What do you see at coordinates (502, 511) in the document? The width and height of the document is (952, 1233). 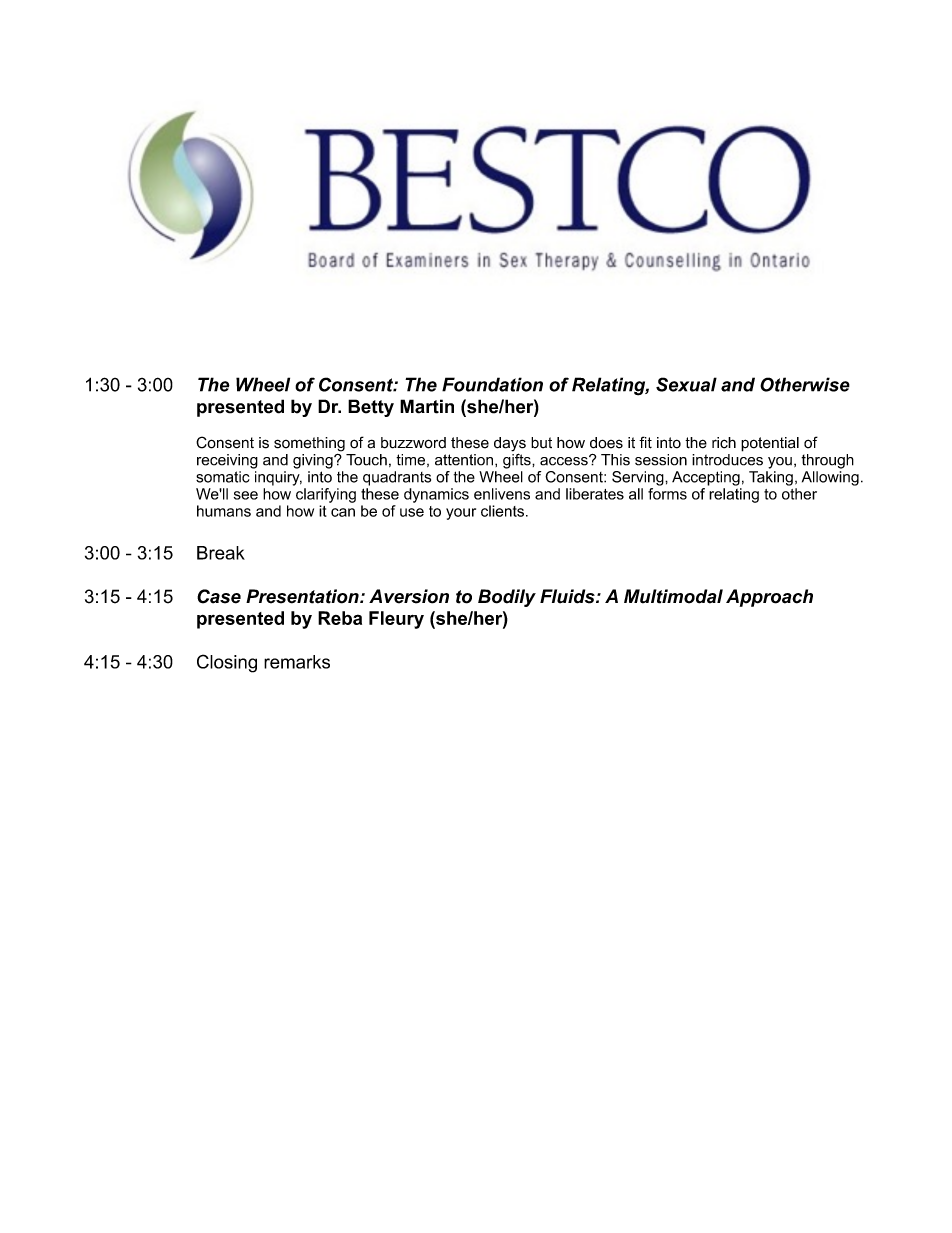 I see `clients` at bounding box center [502, 511].
